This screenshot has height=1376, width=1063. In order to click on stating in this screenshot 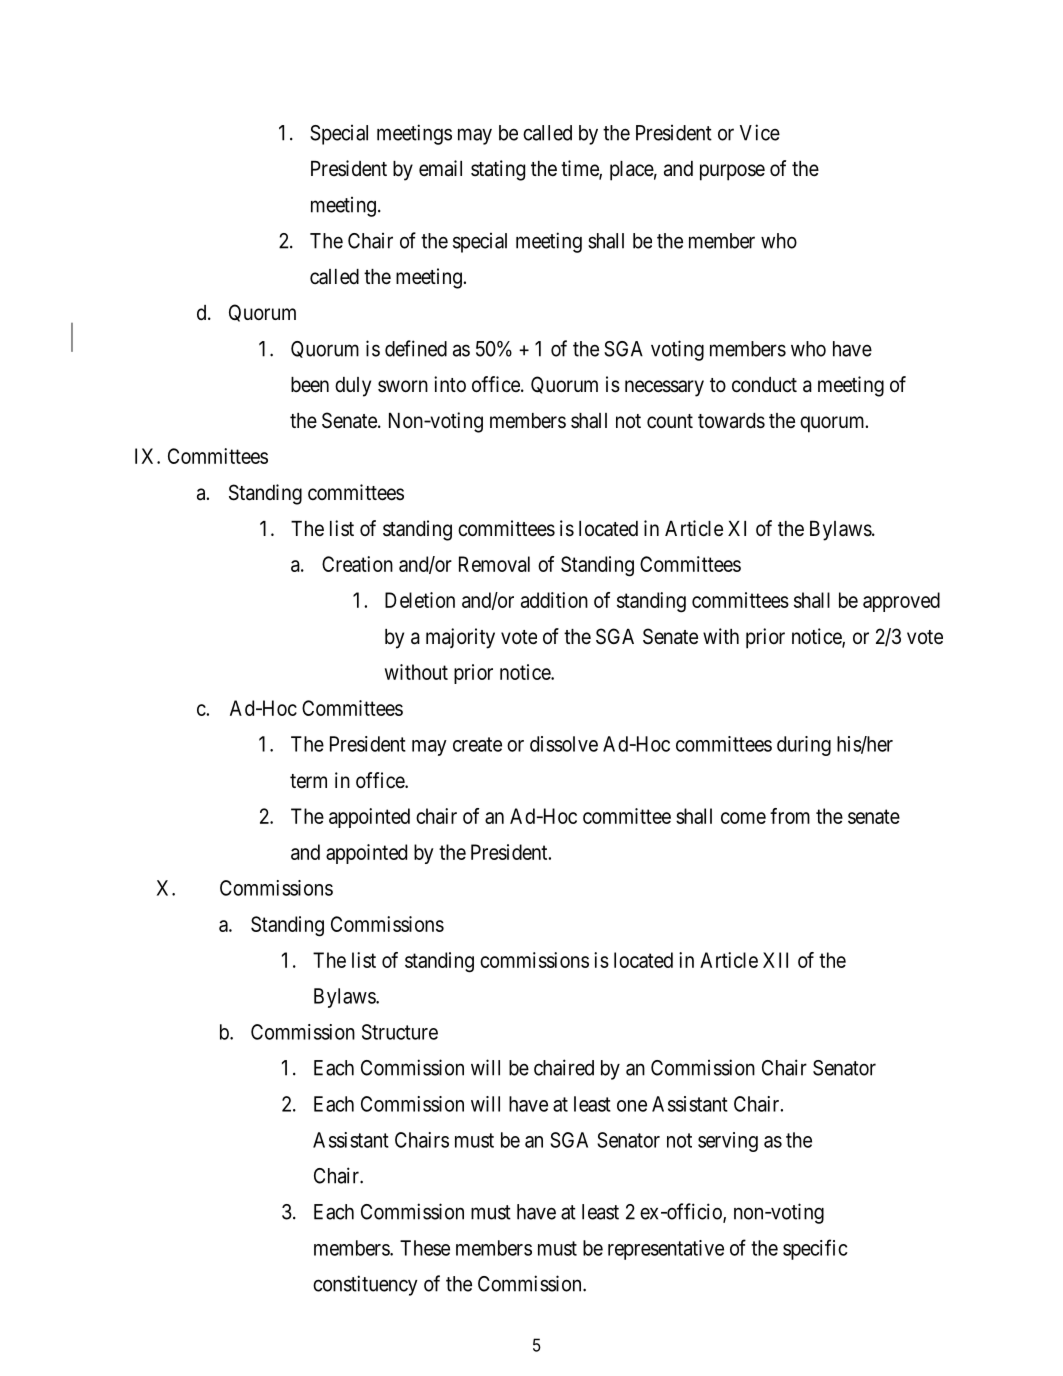, I will do `click(498, 170)`.
